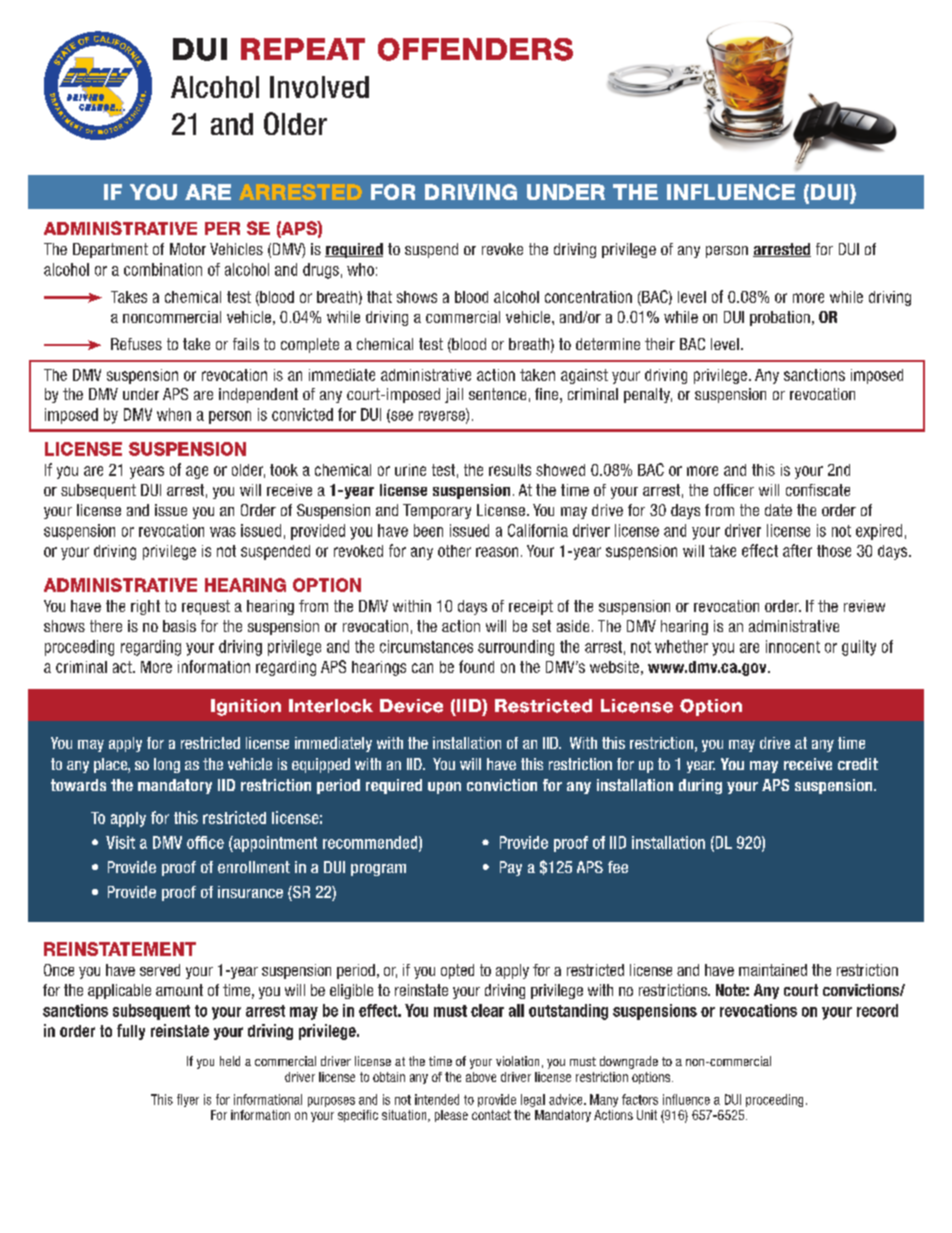 This document has height=1233, width=952. I want to click on reason, so click(497, 552).
